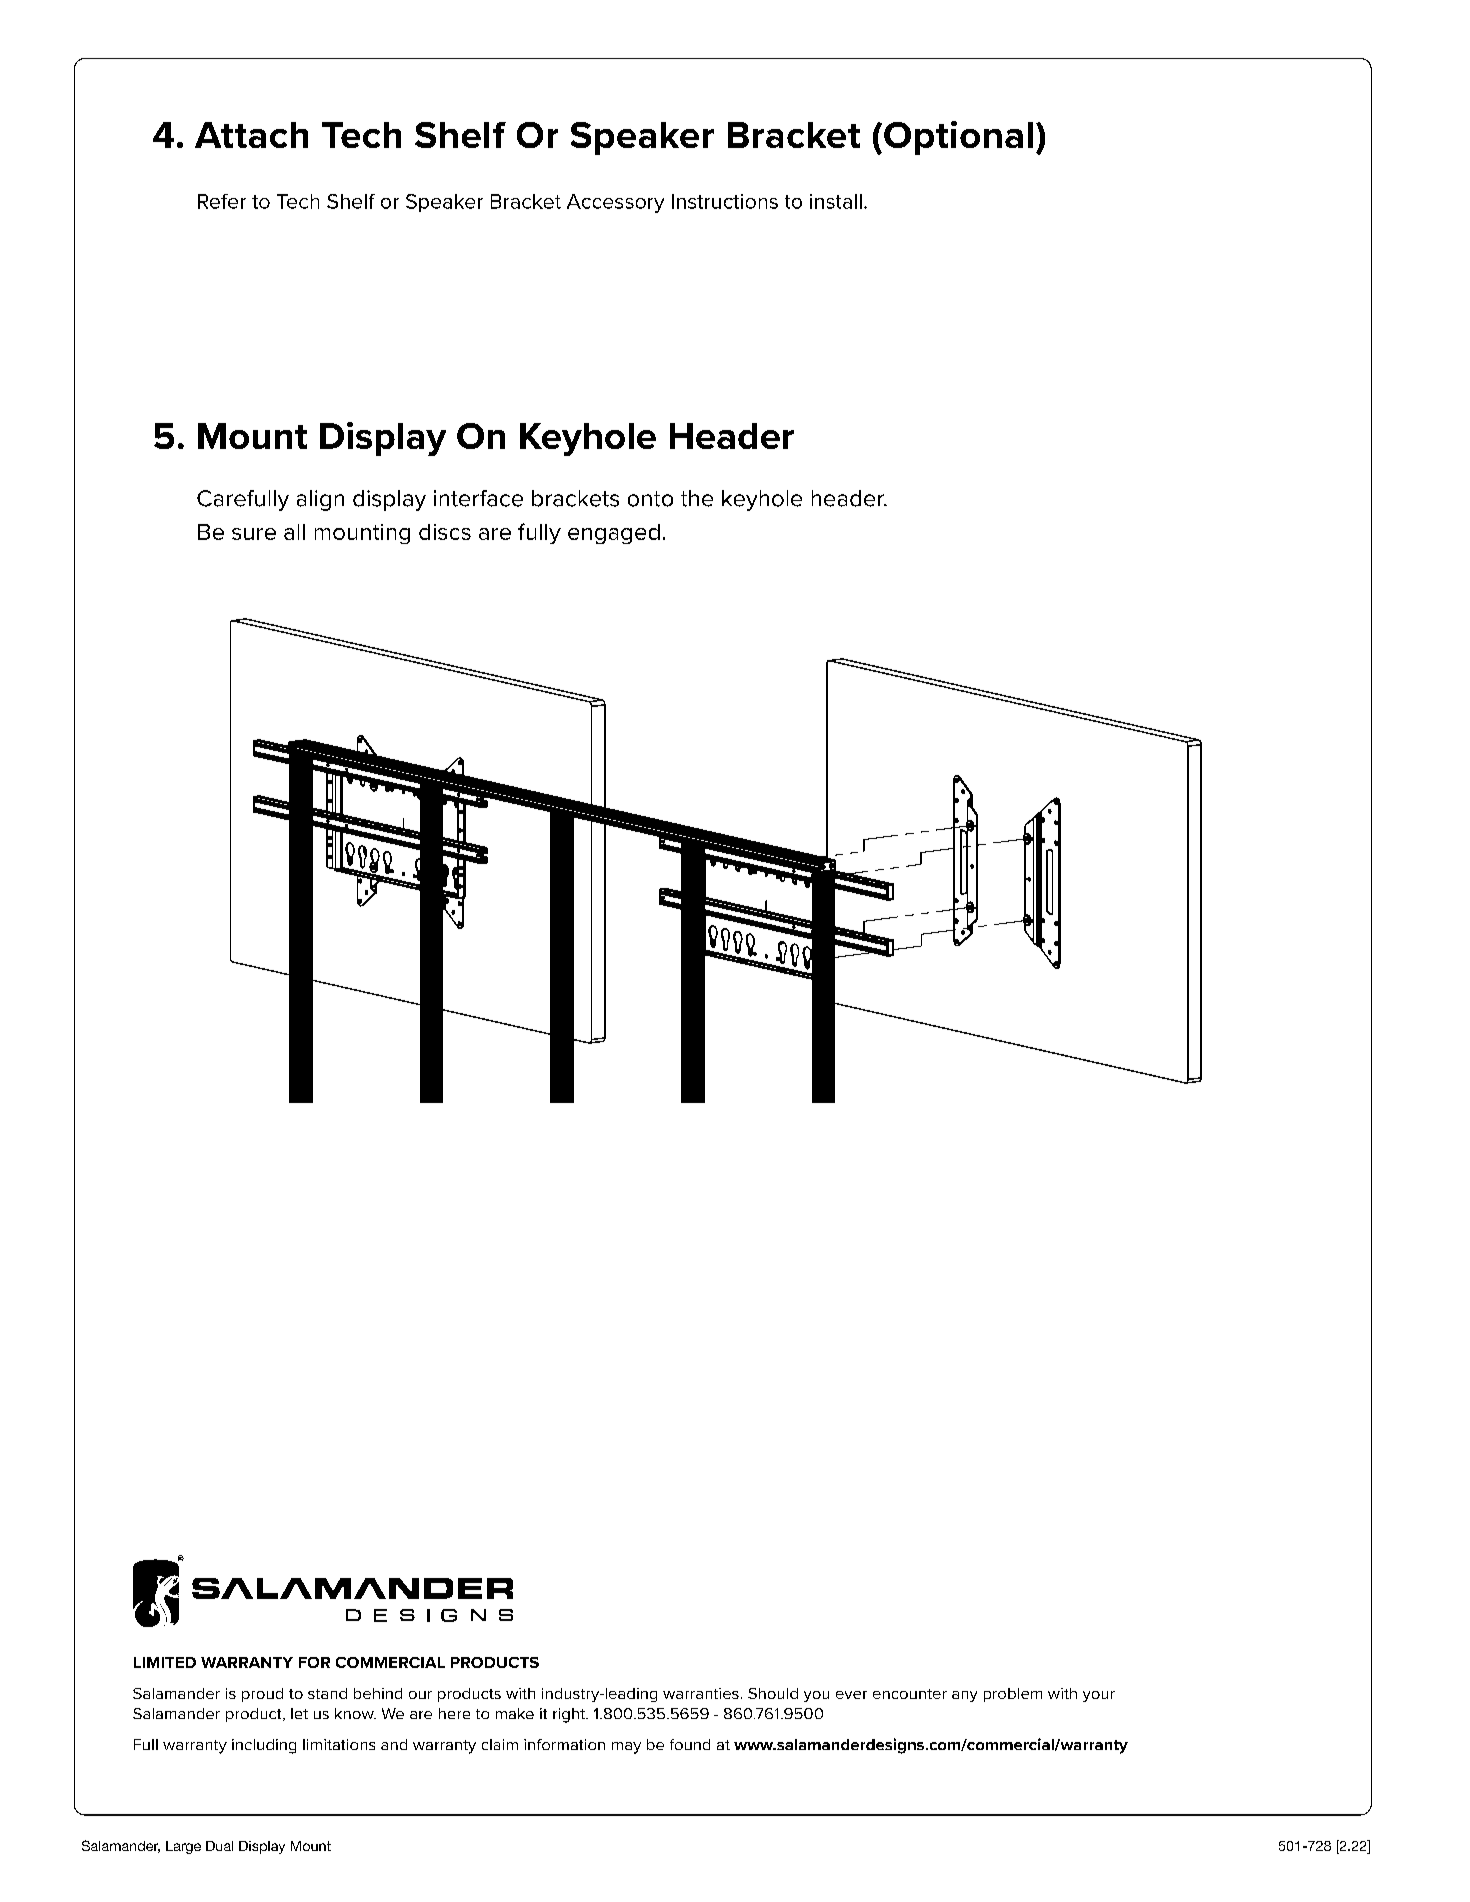 This document has height=1902, width=1470. What do you see at coordinates (701, 1693) in the document?
I see `warranties` at bounding box center [701, 1693].
